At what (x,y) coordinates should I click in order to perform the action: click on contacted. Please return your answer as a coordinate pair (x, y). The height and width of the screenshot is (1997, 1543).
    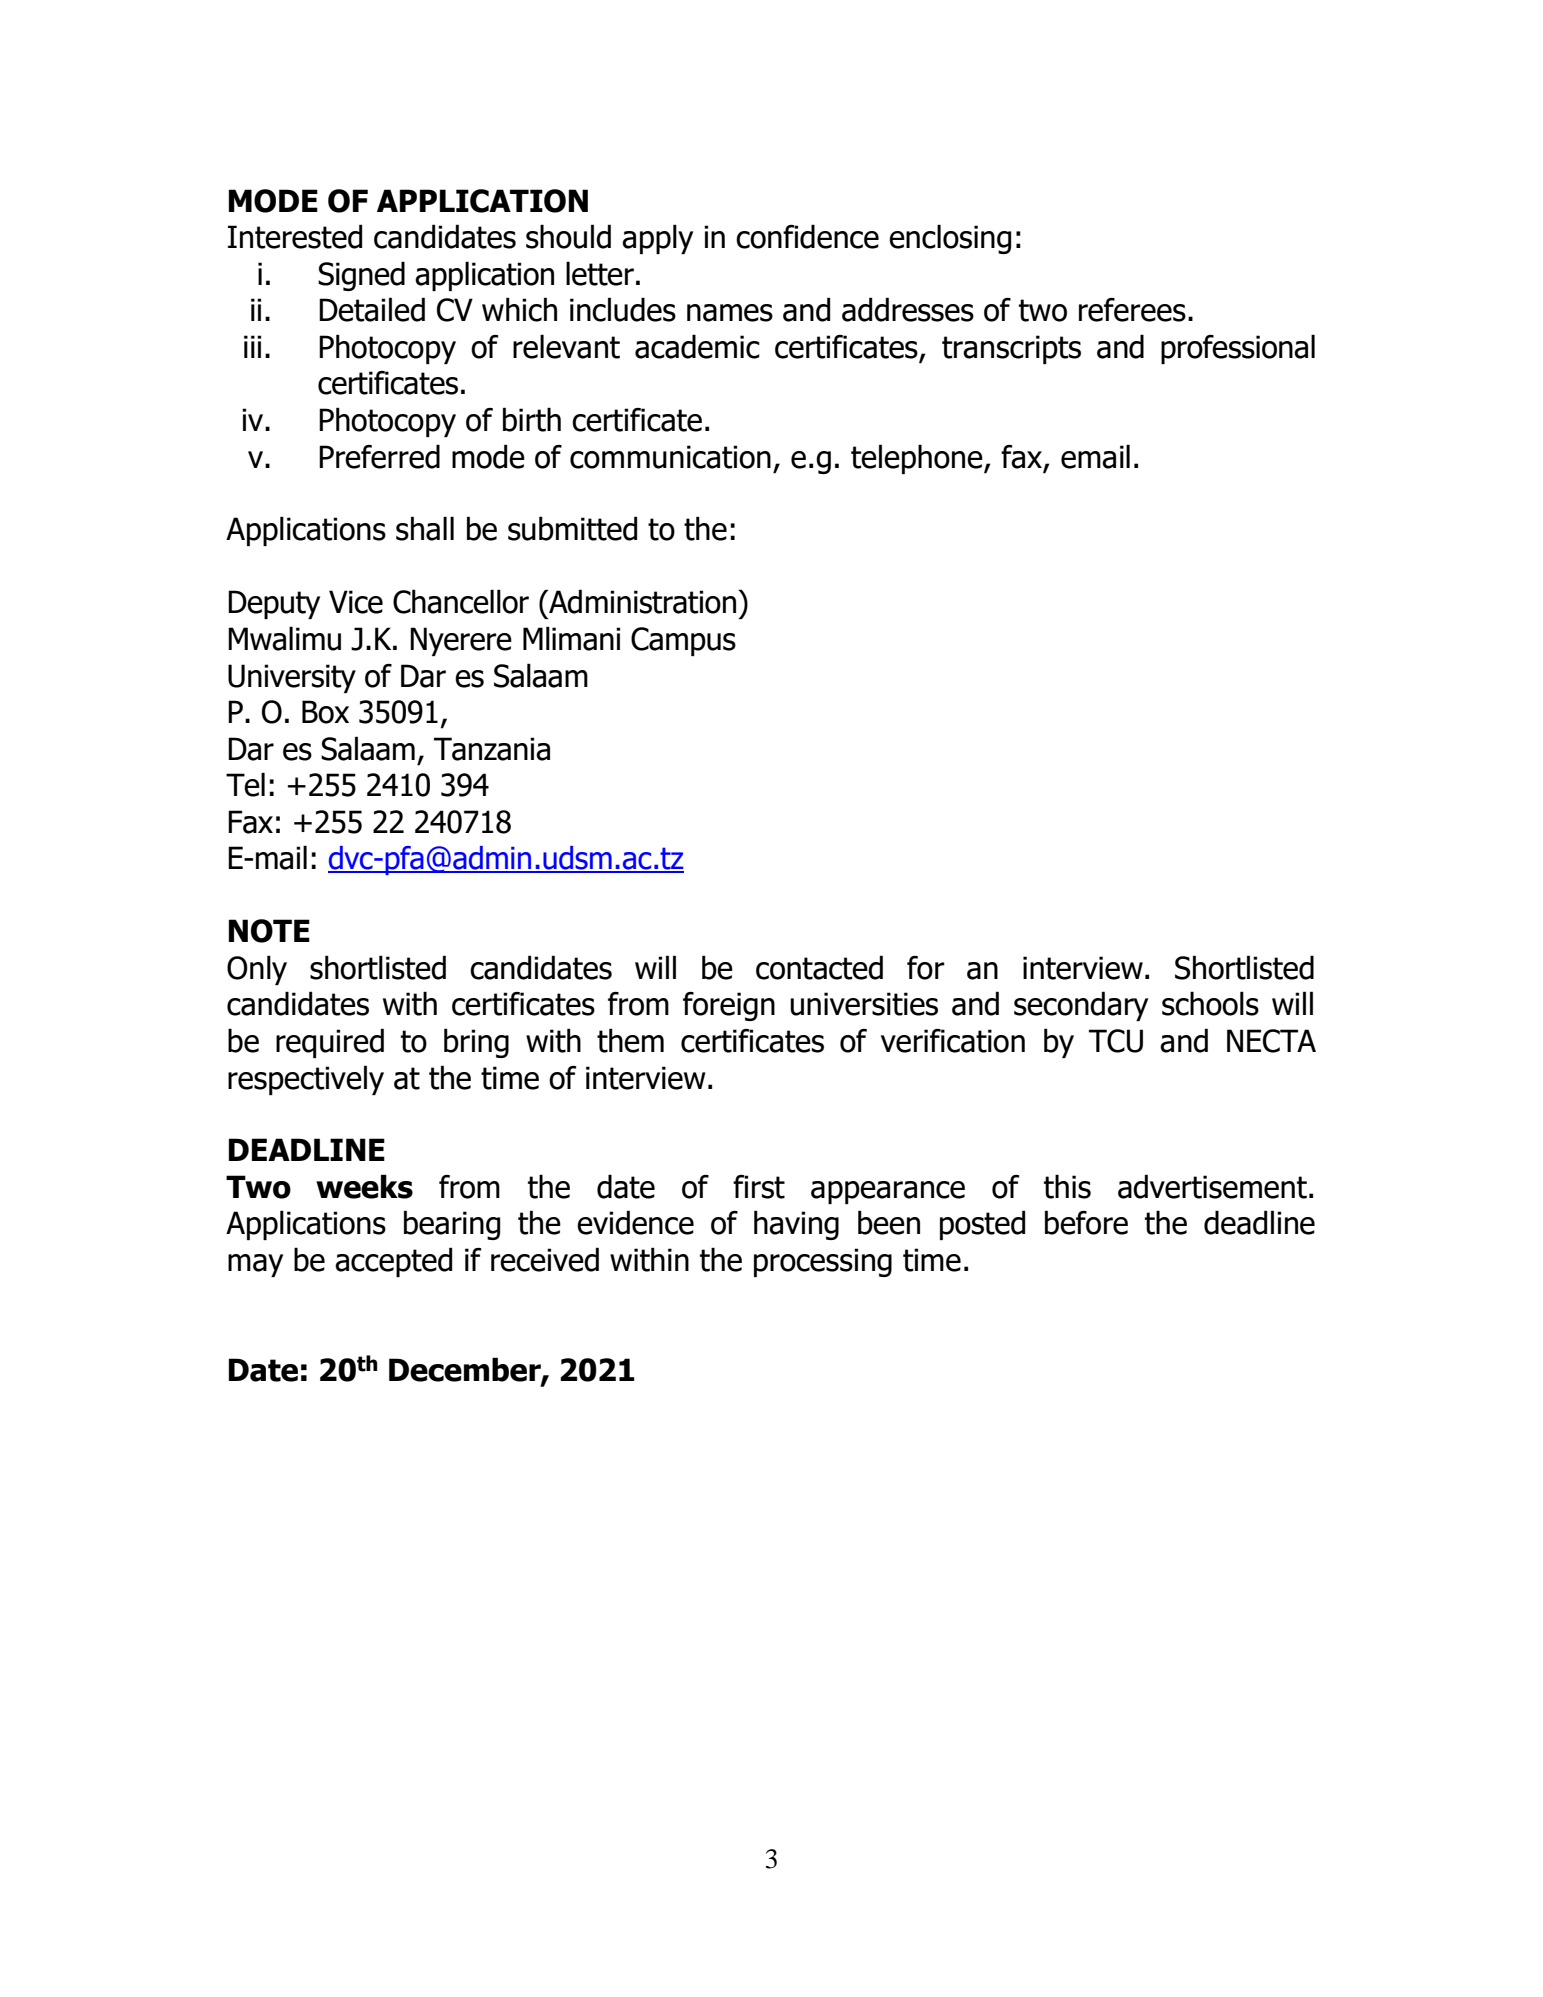
    Looking at the image, I should click on (819, 967).
